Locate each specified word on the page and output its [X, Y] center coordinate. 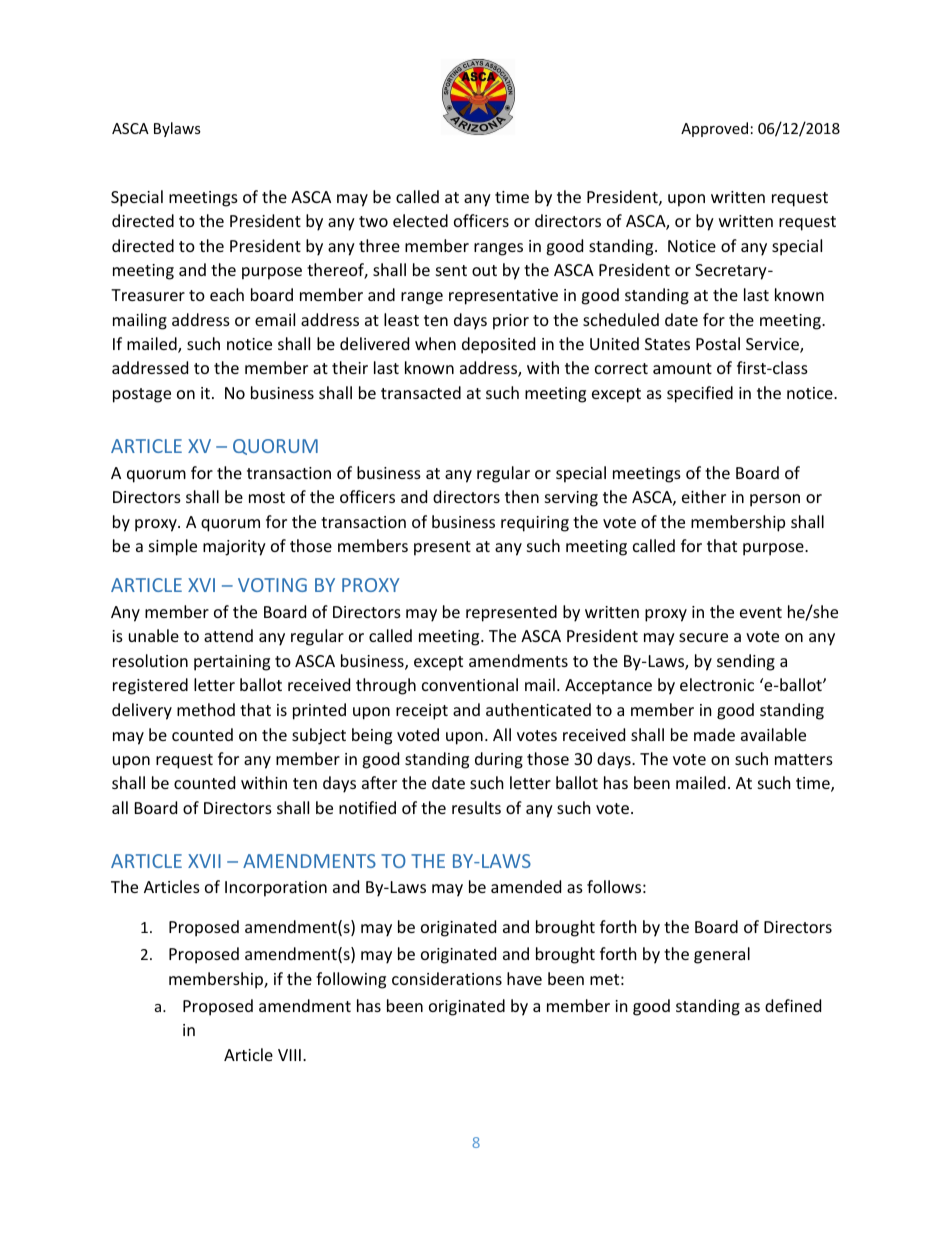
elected [420, 220]
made [714, 734]
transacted [421, 392]
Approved [714, 129]
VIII [289, 1055]
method [206, 709]
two [373, 221]
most [267, 497]
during [499, 760]
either [704, 496]
